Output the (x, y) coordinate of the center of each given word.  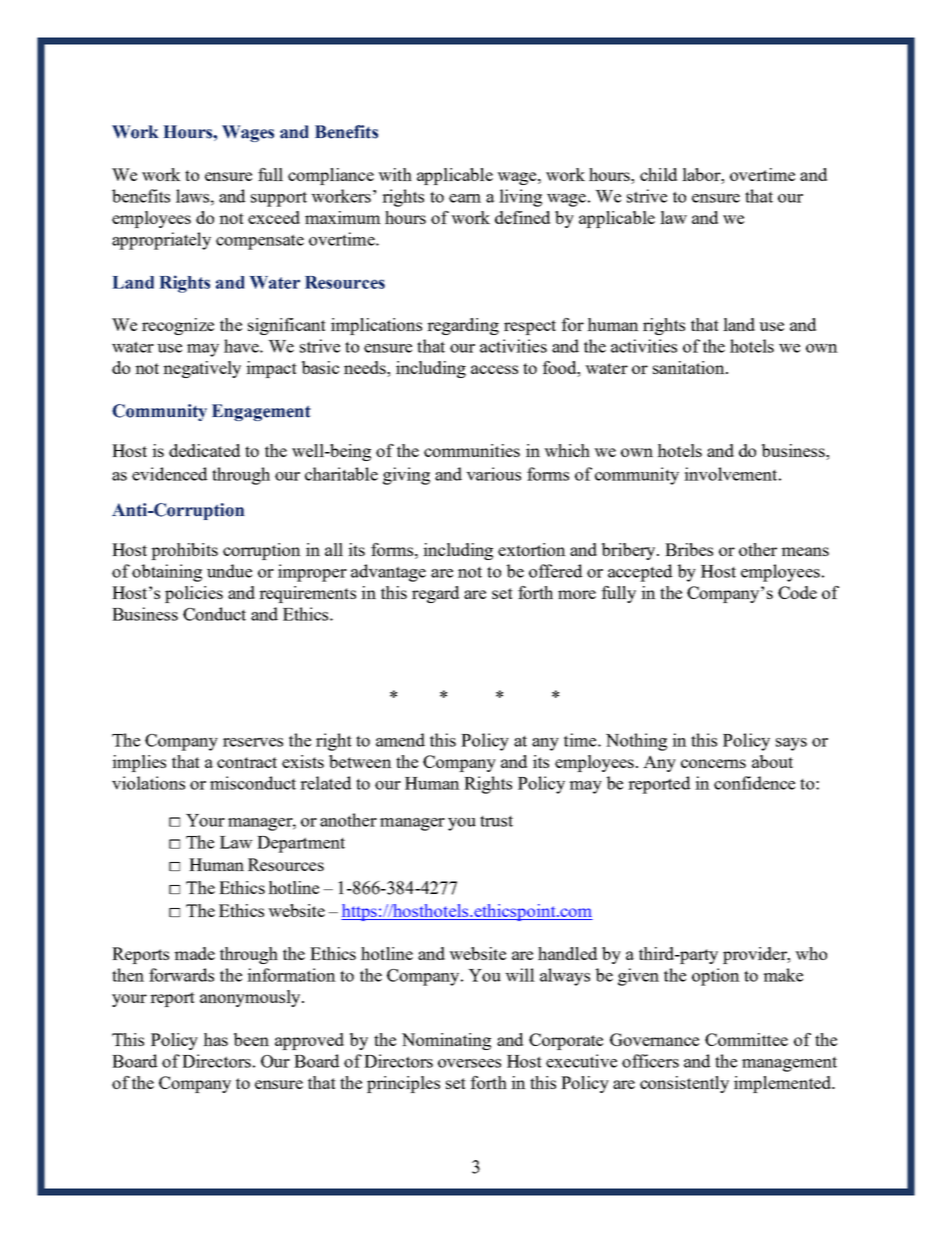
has (215, 1039)
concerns (713, 763)
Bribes (689, 549)
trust (496, 821)
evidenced (169, 474)
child (658, 174)
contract (247, 762)
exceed (274, 217)
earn (465, 198)
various (493, 474)
